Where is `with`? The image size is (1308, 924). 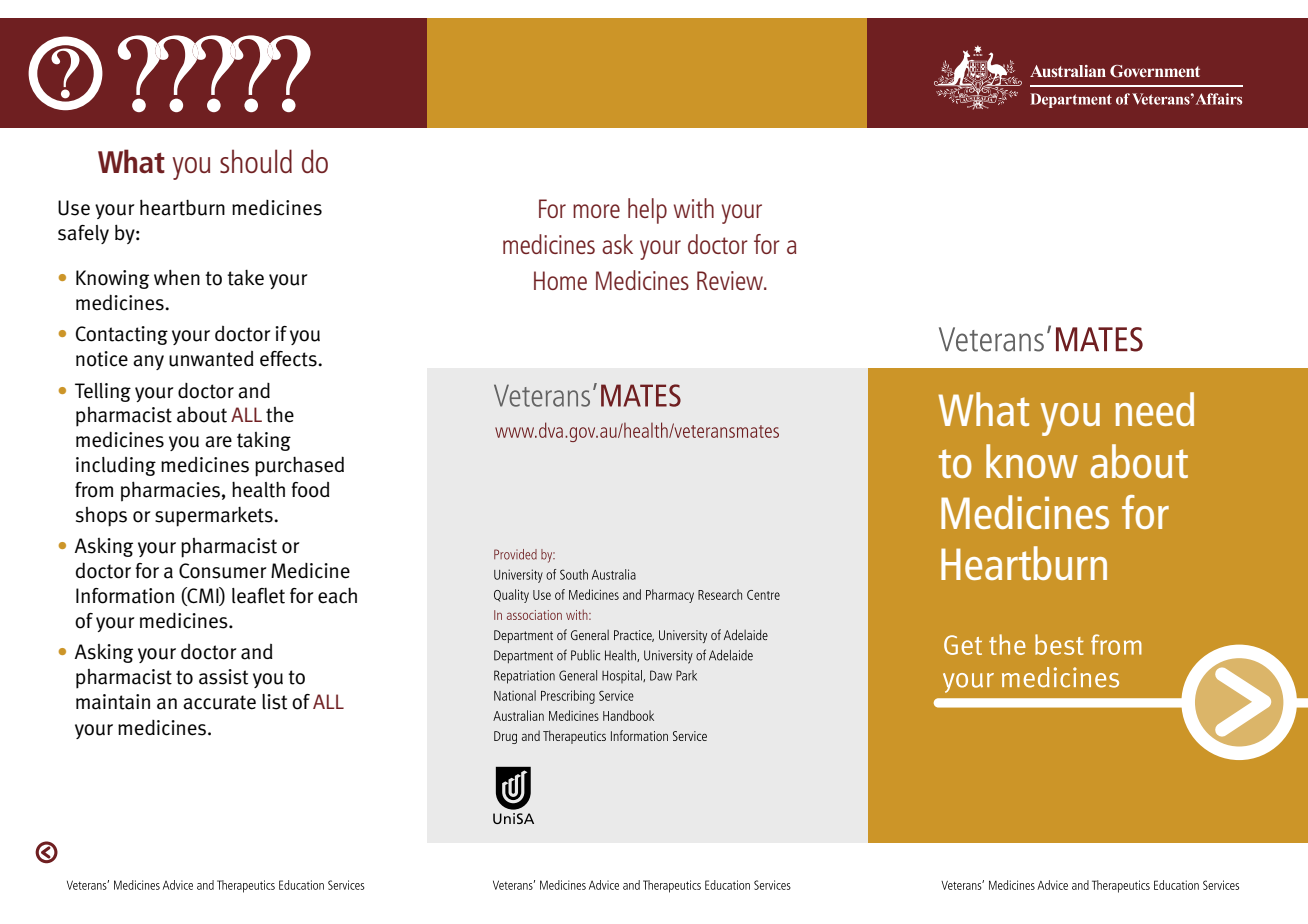
with is located at coordinates (694, 208).
